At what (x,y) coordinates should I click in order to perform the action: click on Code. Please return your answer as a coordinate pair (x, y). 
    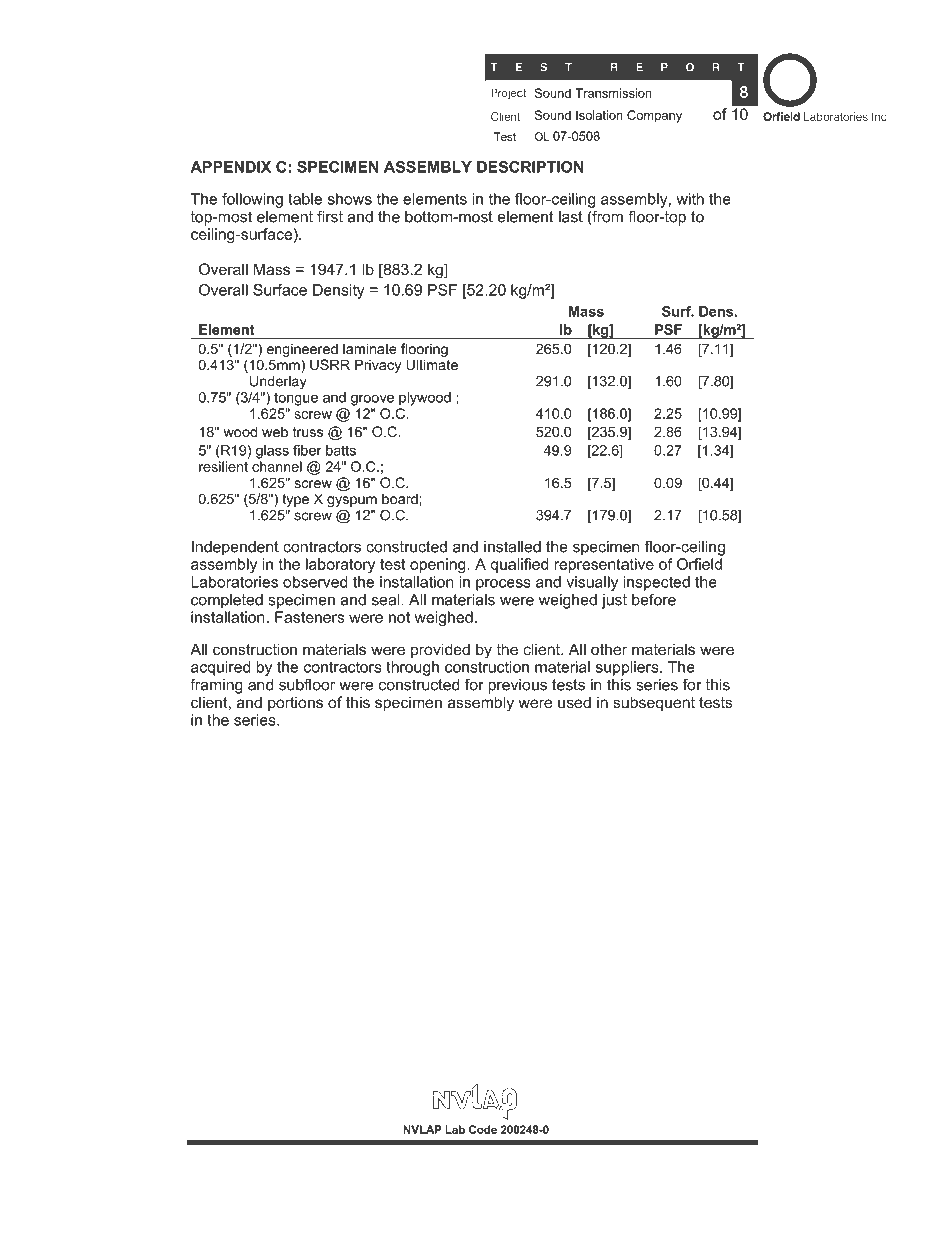
    Looking at the image, I should click on (483, 1129).
